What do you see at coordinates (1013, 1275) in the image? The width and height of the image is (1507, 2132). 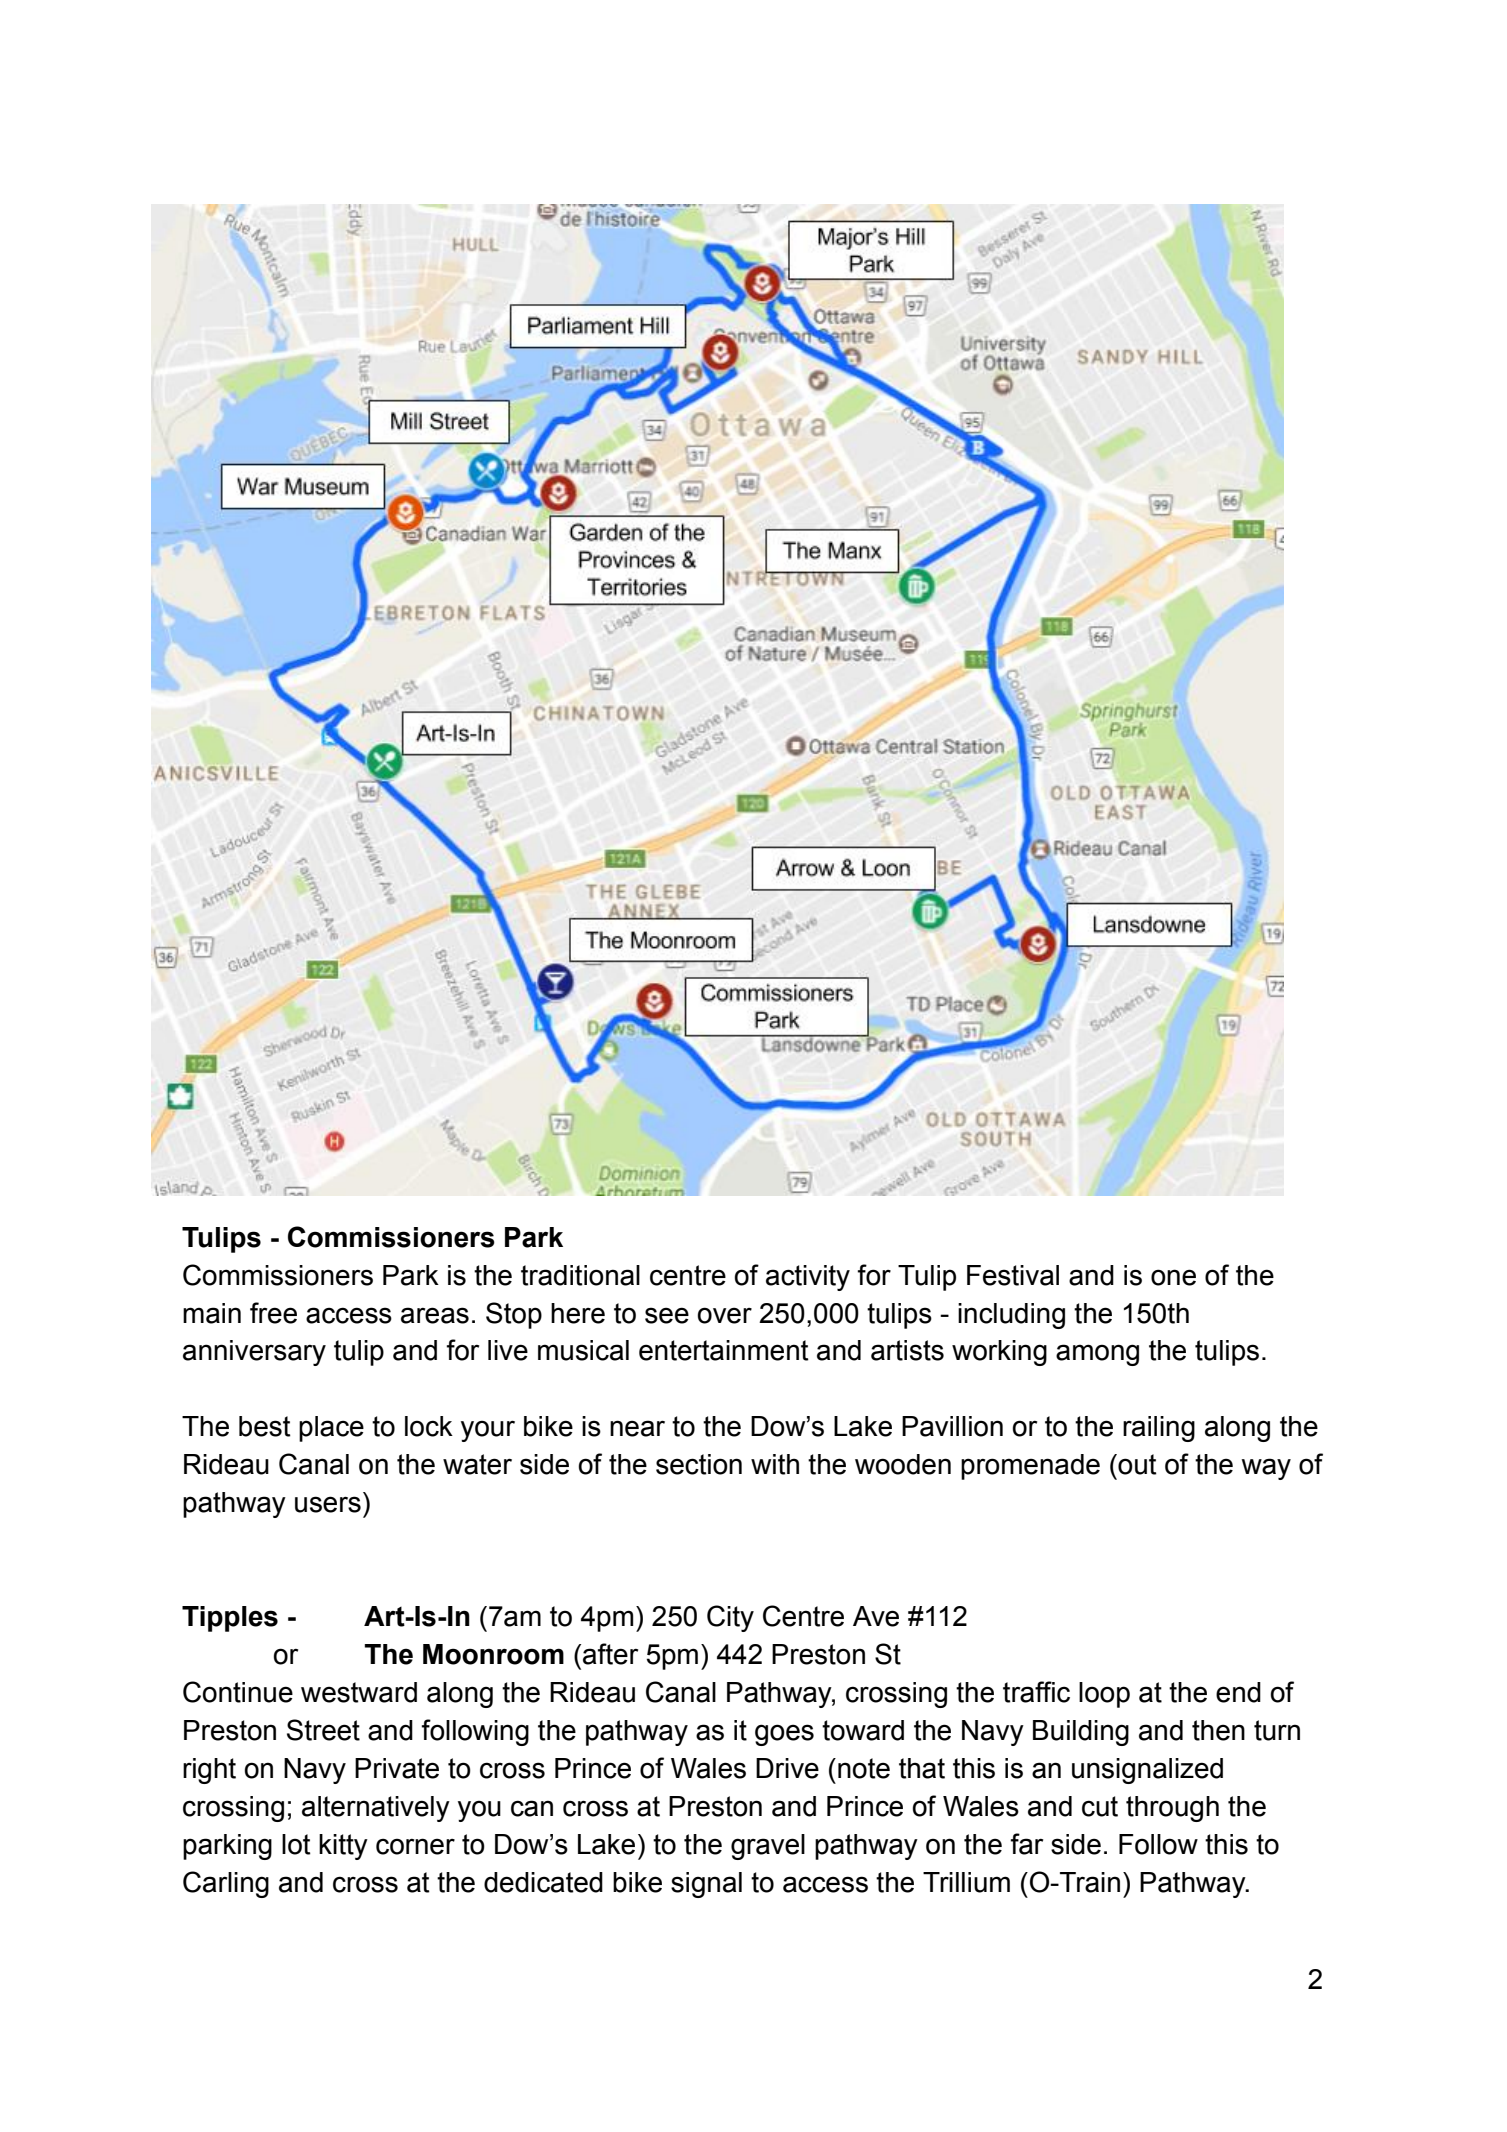 I see `Festival` at bounding box center [1013, 1275].
